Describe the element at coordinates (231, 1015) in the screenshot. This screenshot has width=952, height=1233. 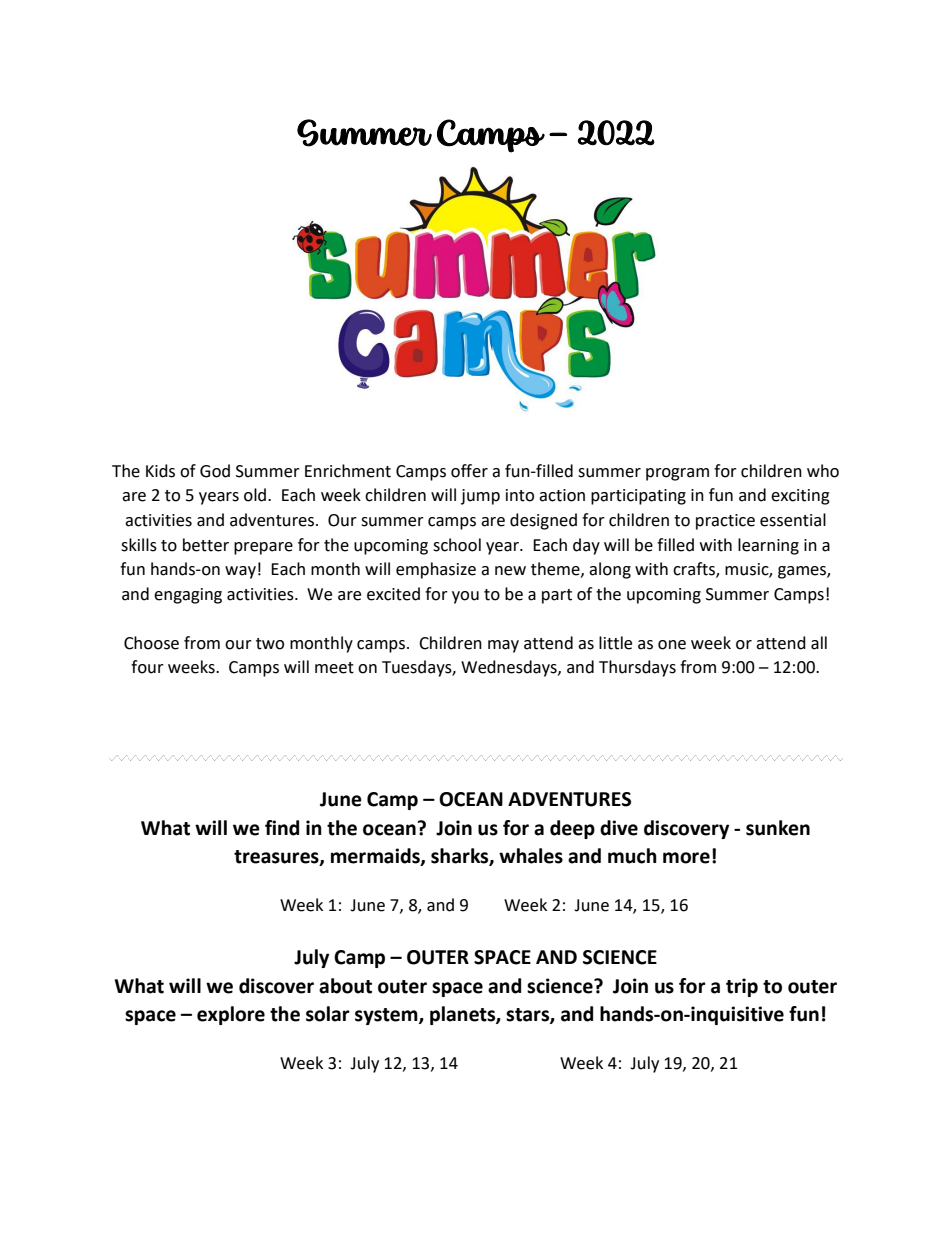
I see `explore` at that location.
